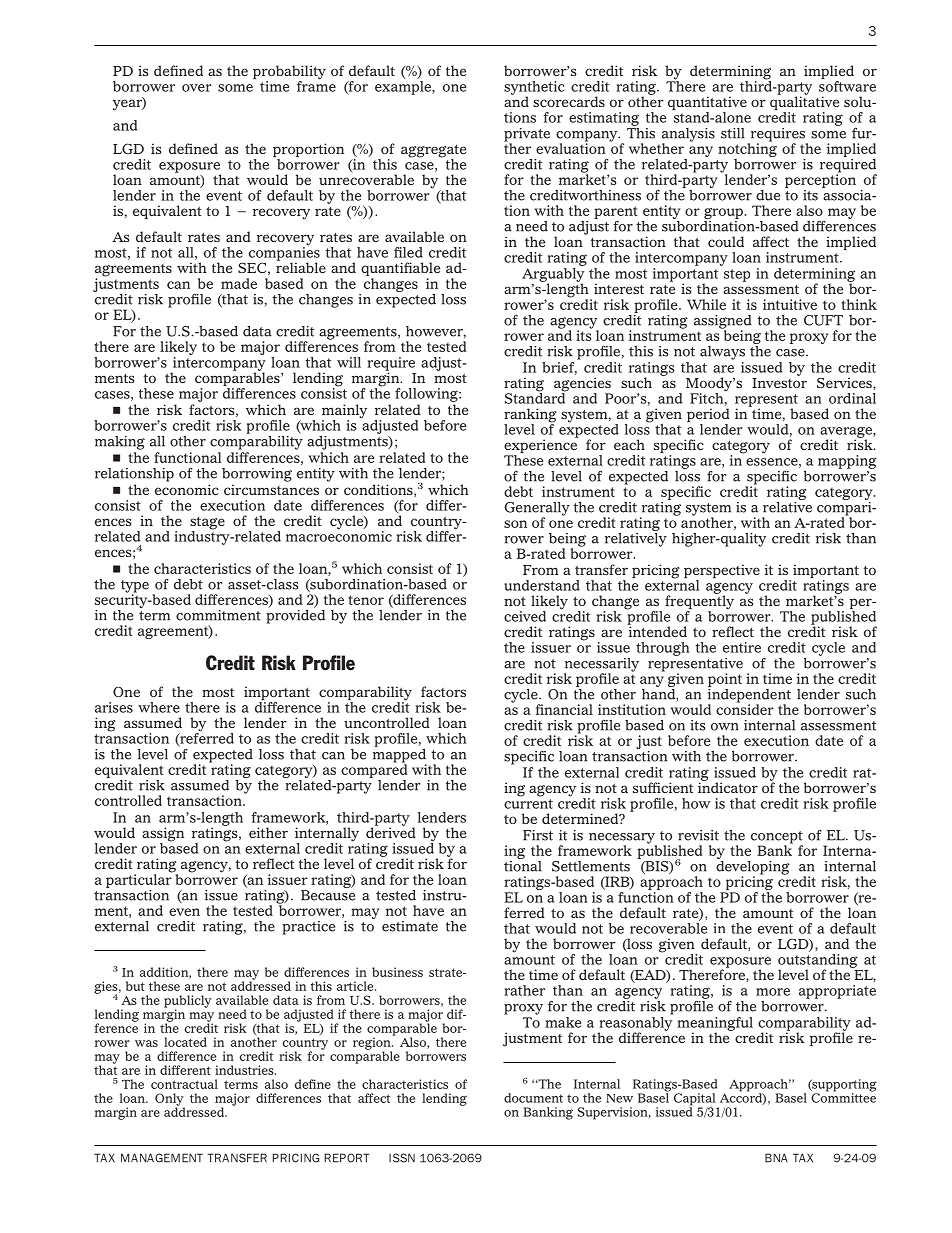  What do you see at coordinates (139, 880) in the page?
I see `particular` at bounding box center [139, 880].
